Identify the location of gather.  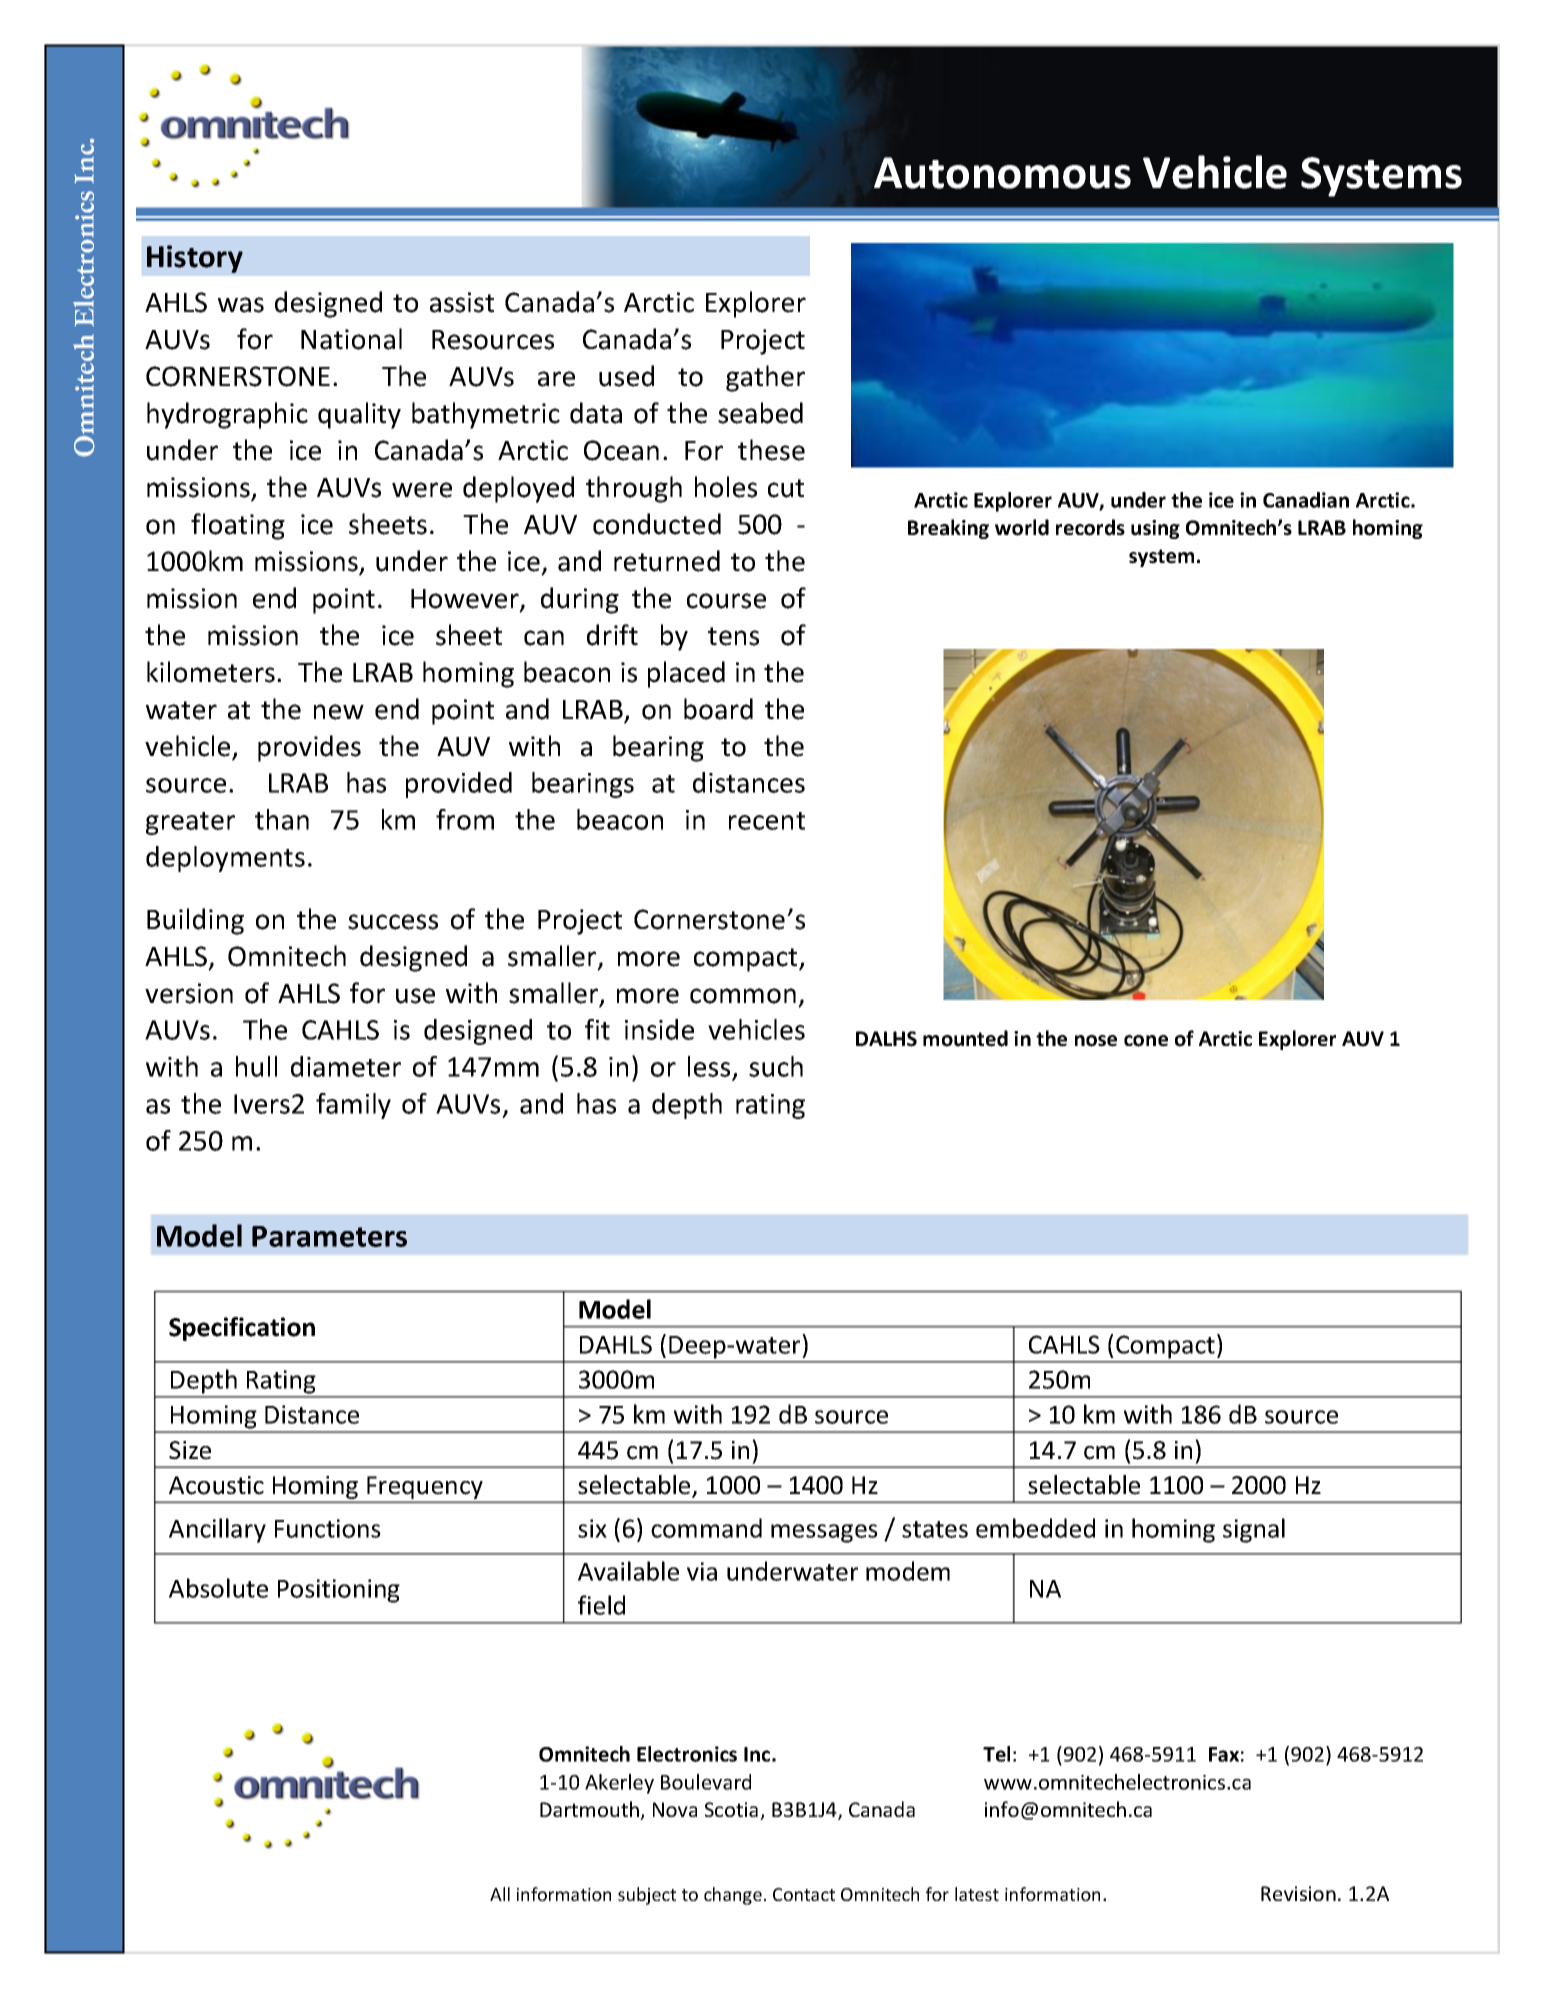
(765, 378).
